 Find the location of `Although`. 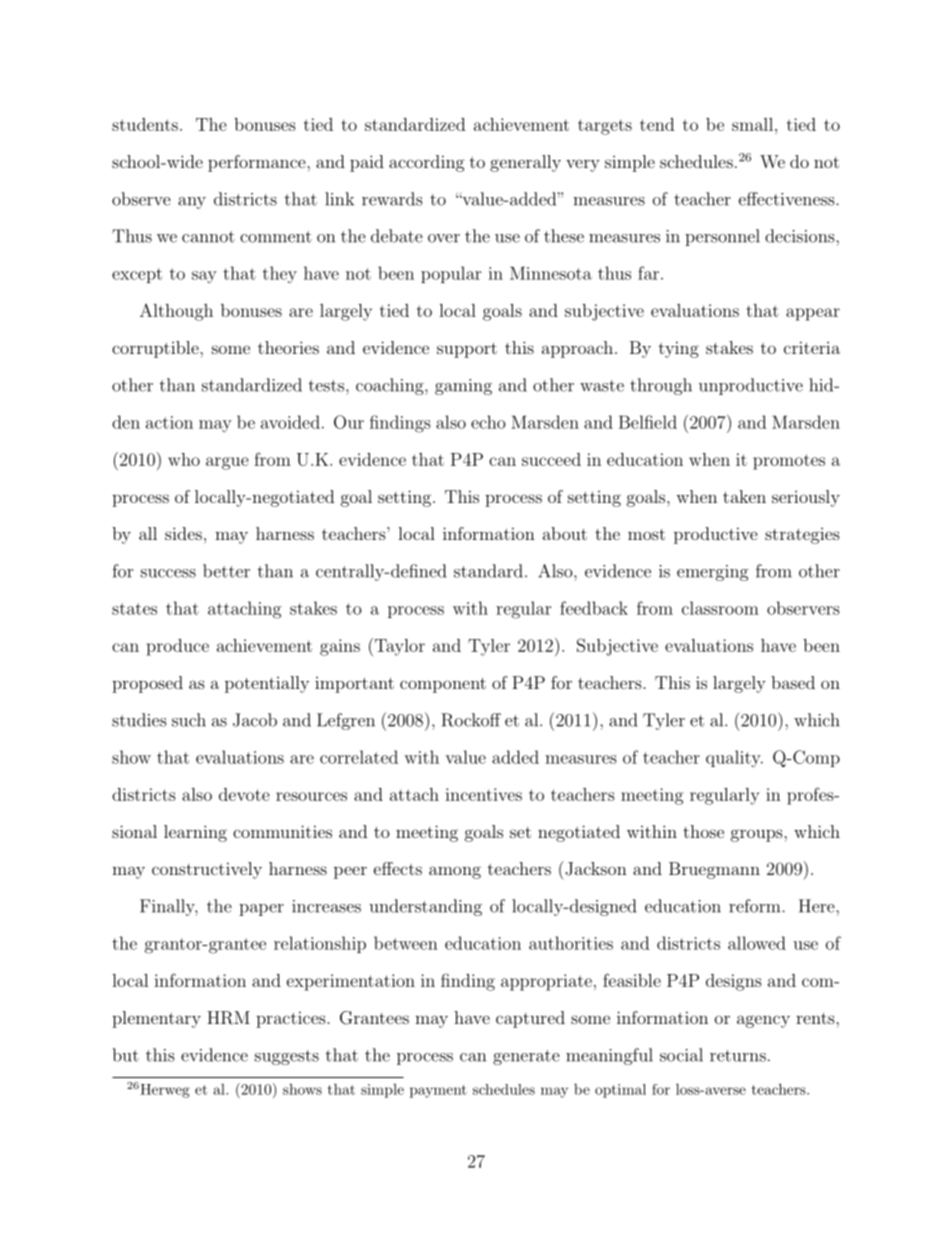

Although is located at coordinates (176, 312).
